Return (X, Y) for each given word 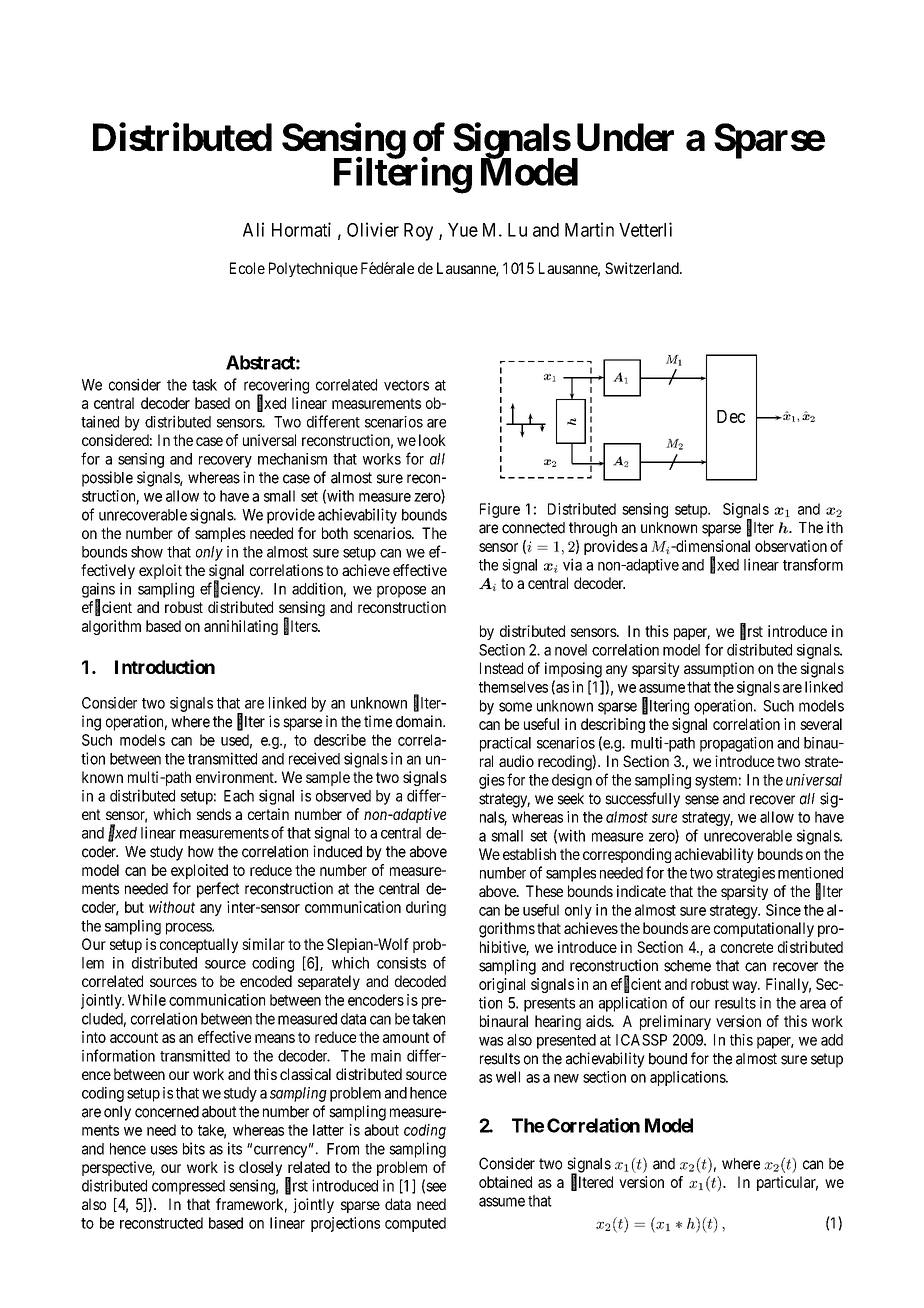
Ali (253, 229)
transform (813, 564)
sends (214, 814)
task (204, 385)
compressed (188, 1187)
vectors (406, 385)
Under (625, 137)
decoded (420, 981)
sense (702, 800)
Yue (463, 230)
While (147, 1000)
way (746, 987)
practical (505, 744)
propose (401, 592)
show (147, 552)
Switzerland (643, 268)
